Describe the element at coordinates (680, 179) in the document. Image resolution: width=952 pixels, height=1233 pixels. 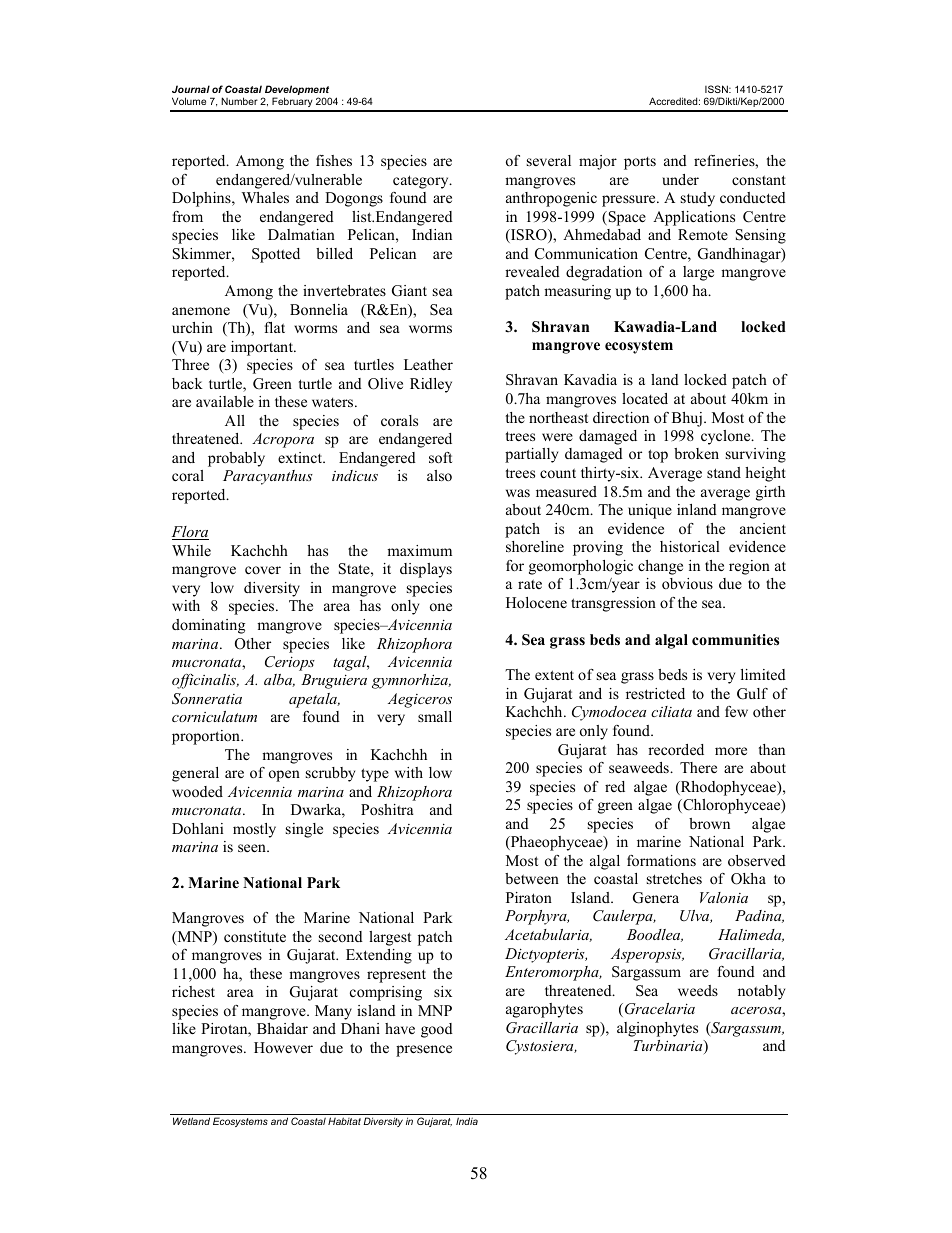
I see `under` at that location.
